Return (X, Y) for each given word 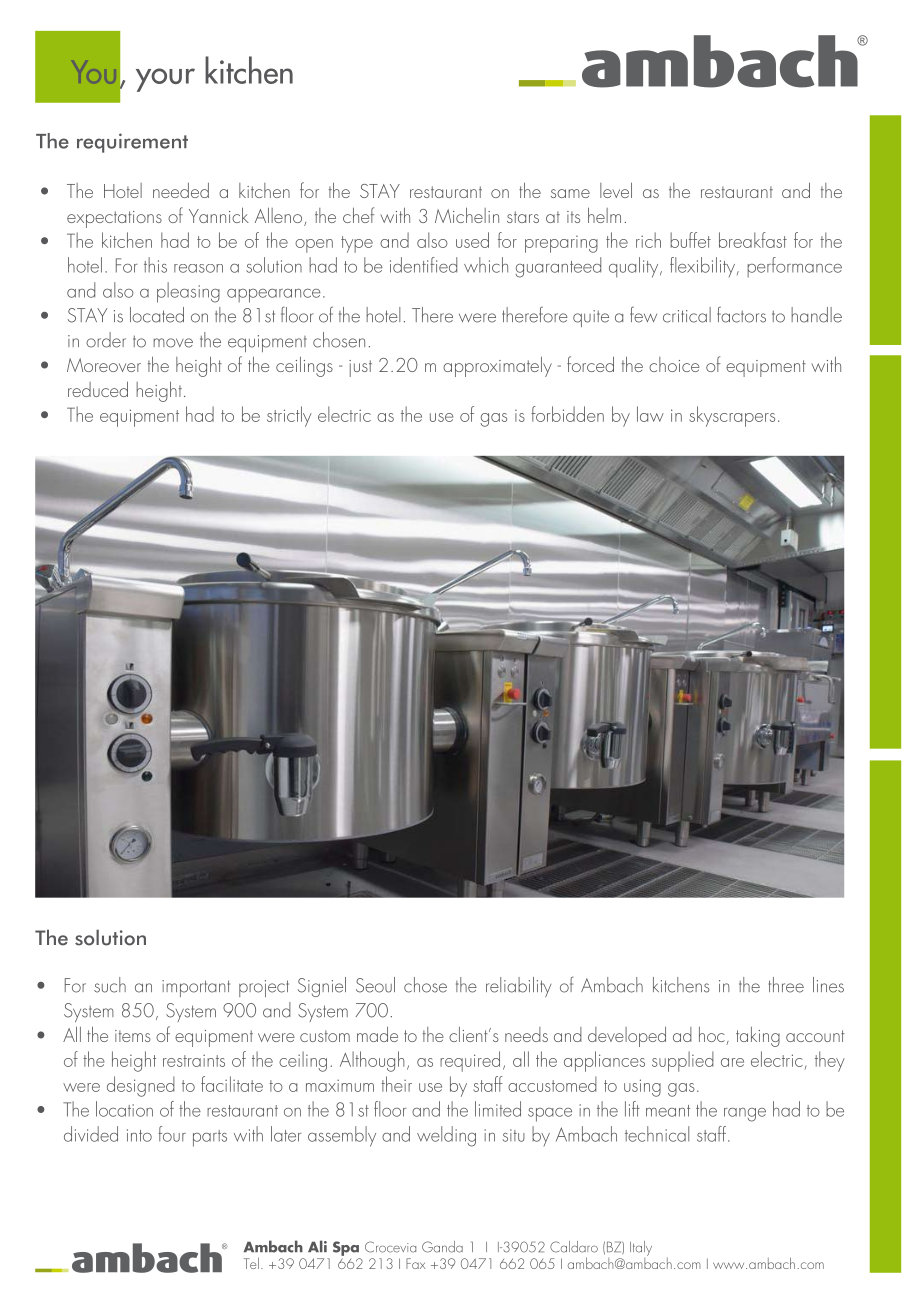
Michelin (467, 215)
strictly (289, 416)
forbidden (567, 414)
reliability (518, 987)
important (196, 988)
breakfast (753, 240)
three (786, 985)
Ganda (442, 1247)
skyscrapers (732, 416)
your (165, 80)
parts (210, 1138)
